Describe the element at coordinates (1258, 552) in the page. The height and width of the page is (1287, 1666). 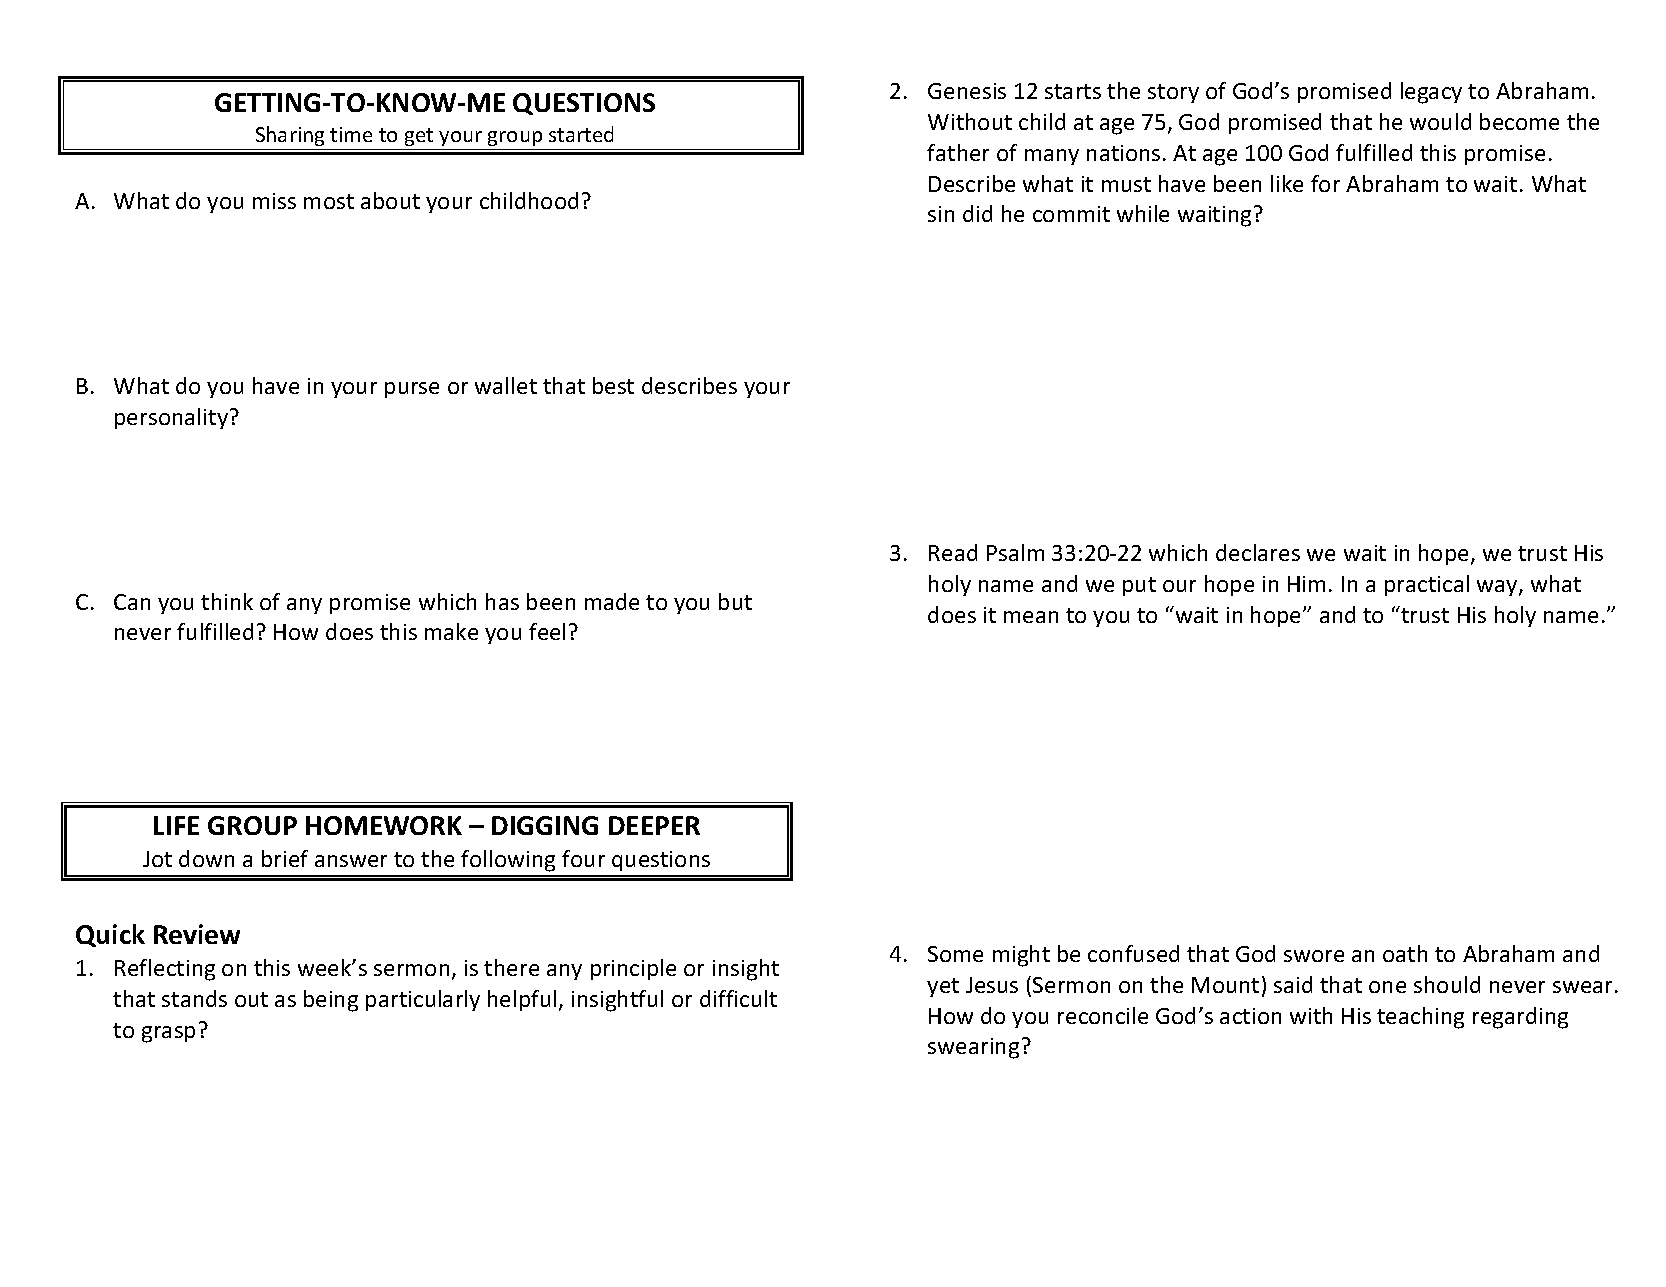
I see `declares` at that location.
